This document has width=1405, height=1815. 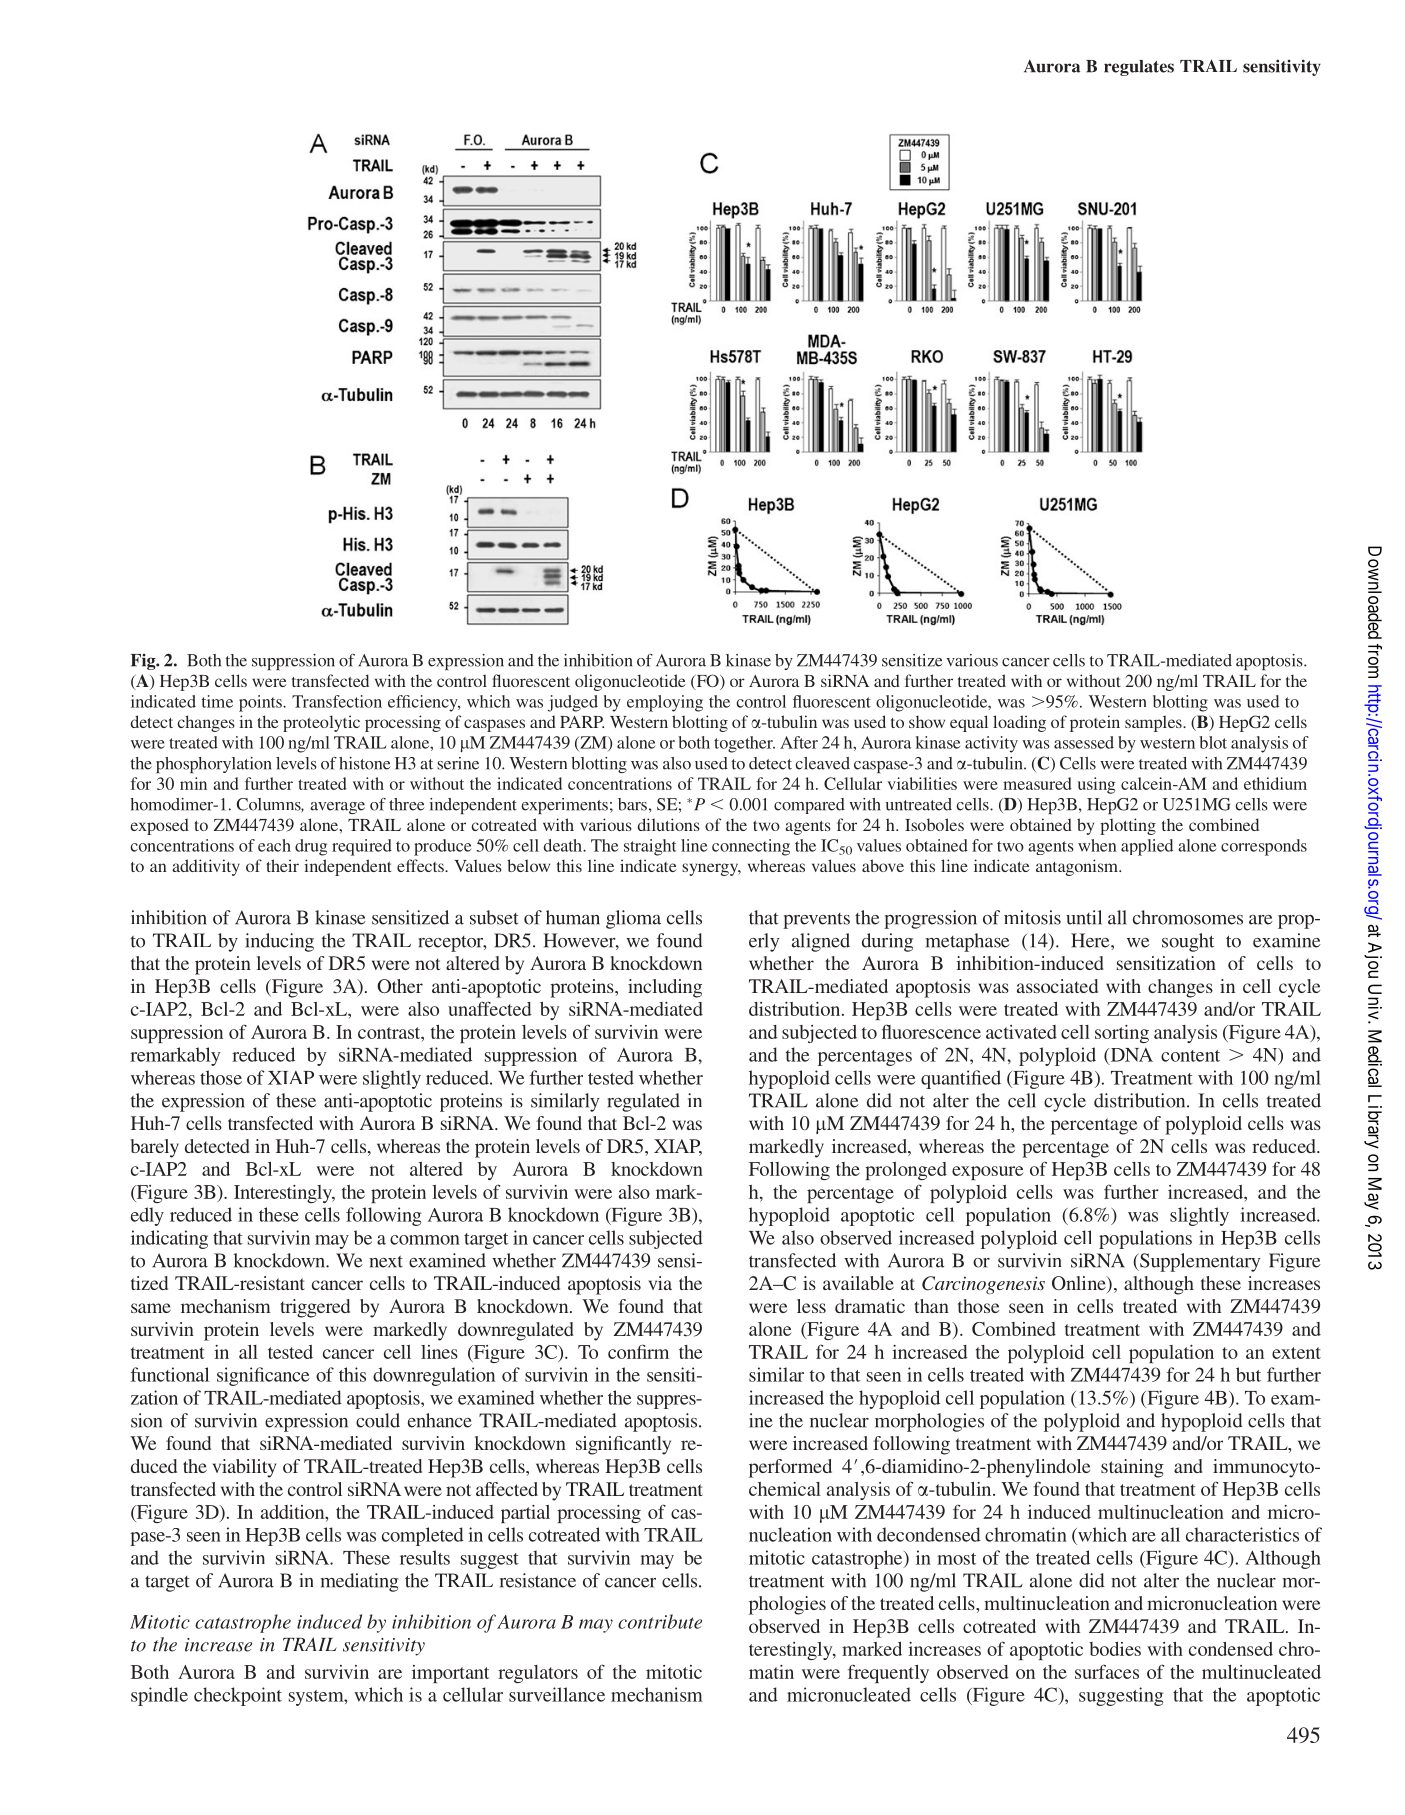 I want to click on samples, so click(x=1154, y=723).
